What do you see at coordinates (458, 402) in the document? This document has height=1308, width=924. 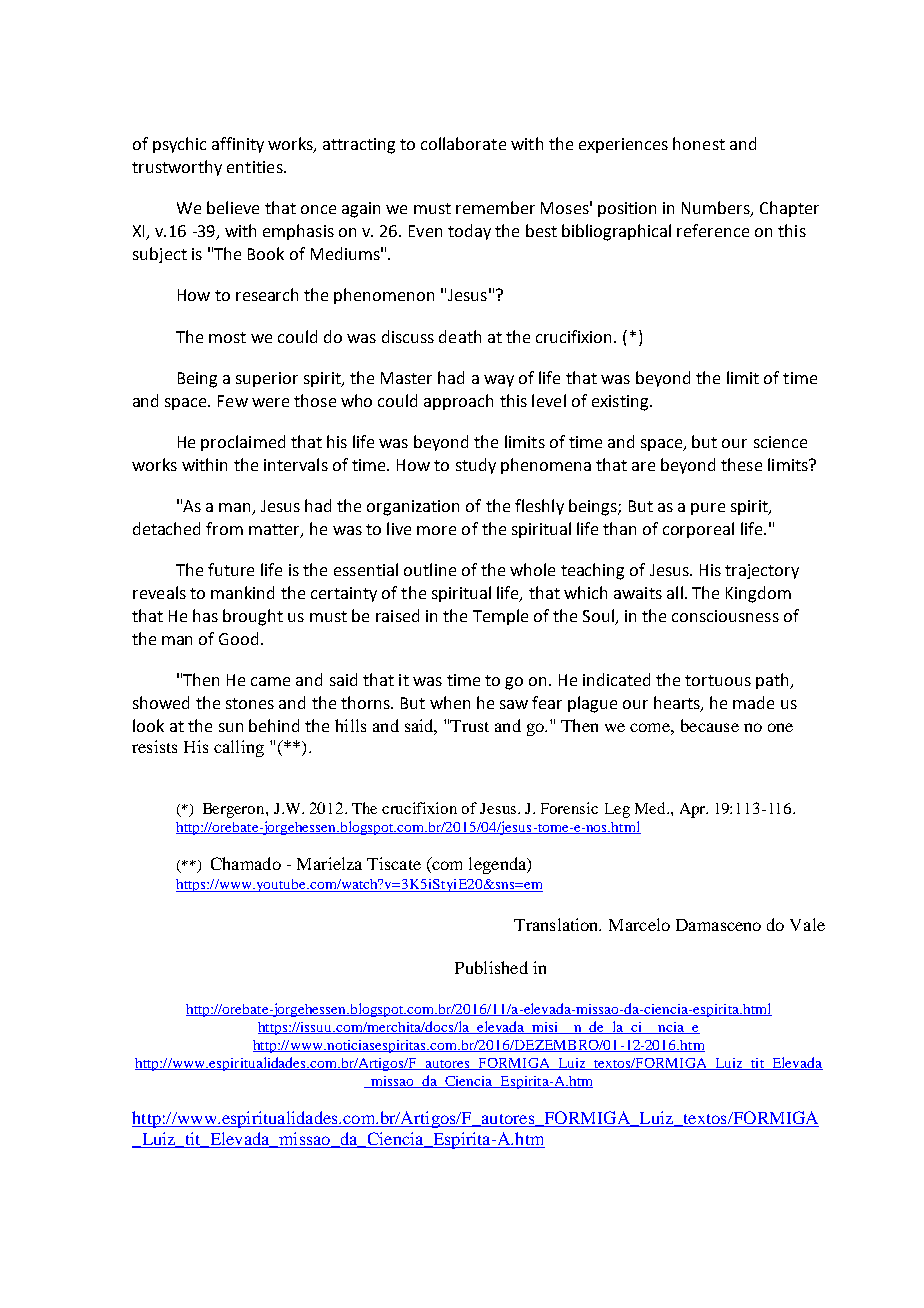 I see `approach` at bounding box center [458, 402].
